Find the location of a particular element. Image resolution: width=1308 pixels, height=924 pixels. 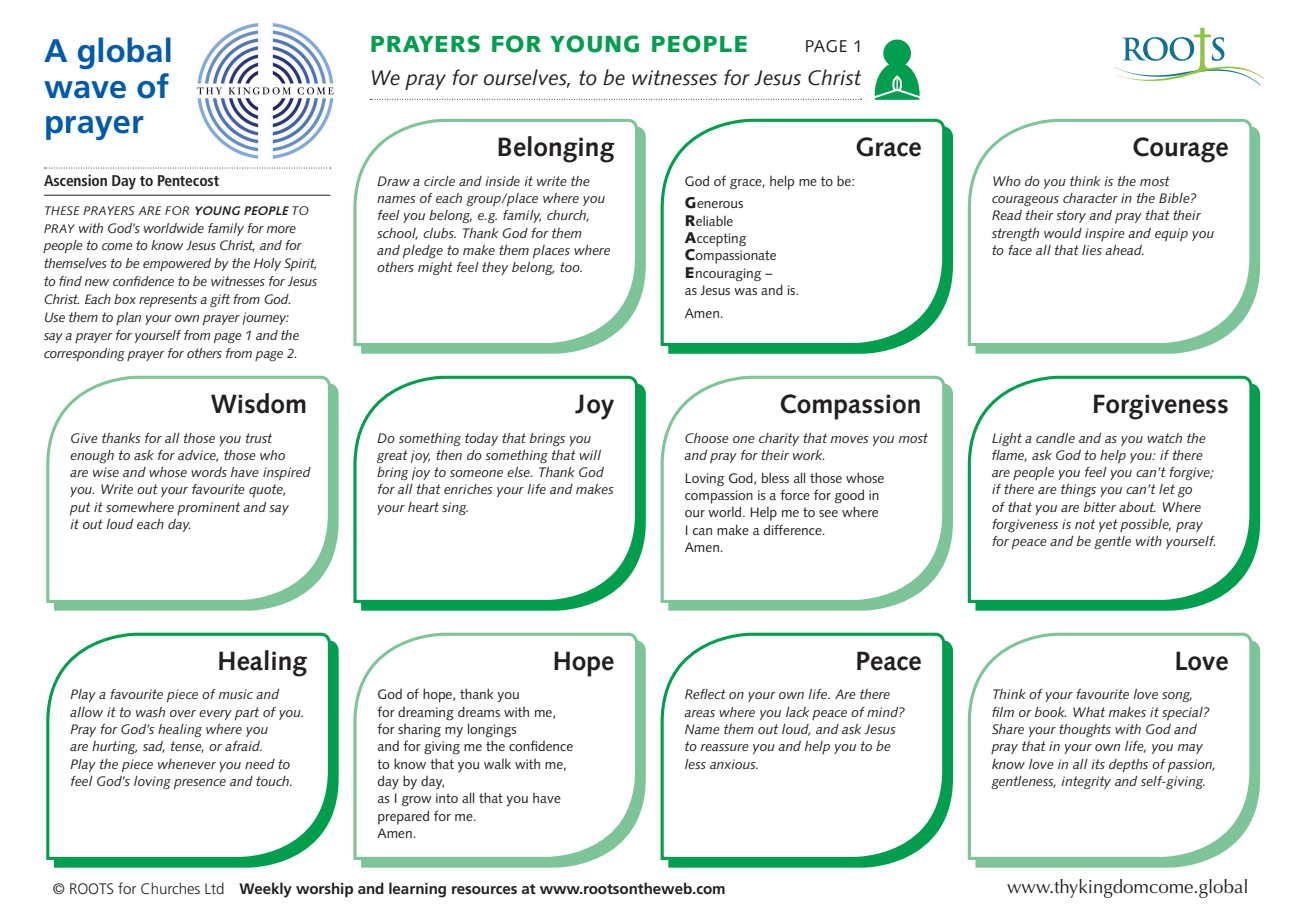

words is located at coordinates (209, 472).
